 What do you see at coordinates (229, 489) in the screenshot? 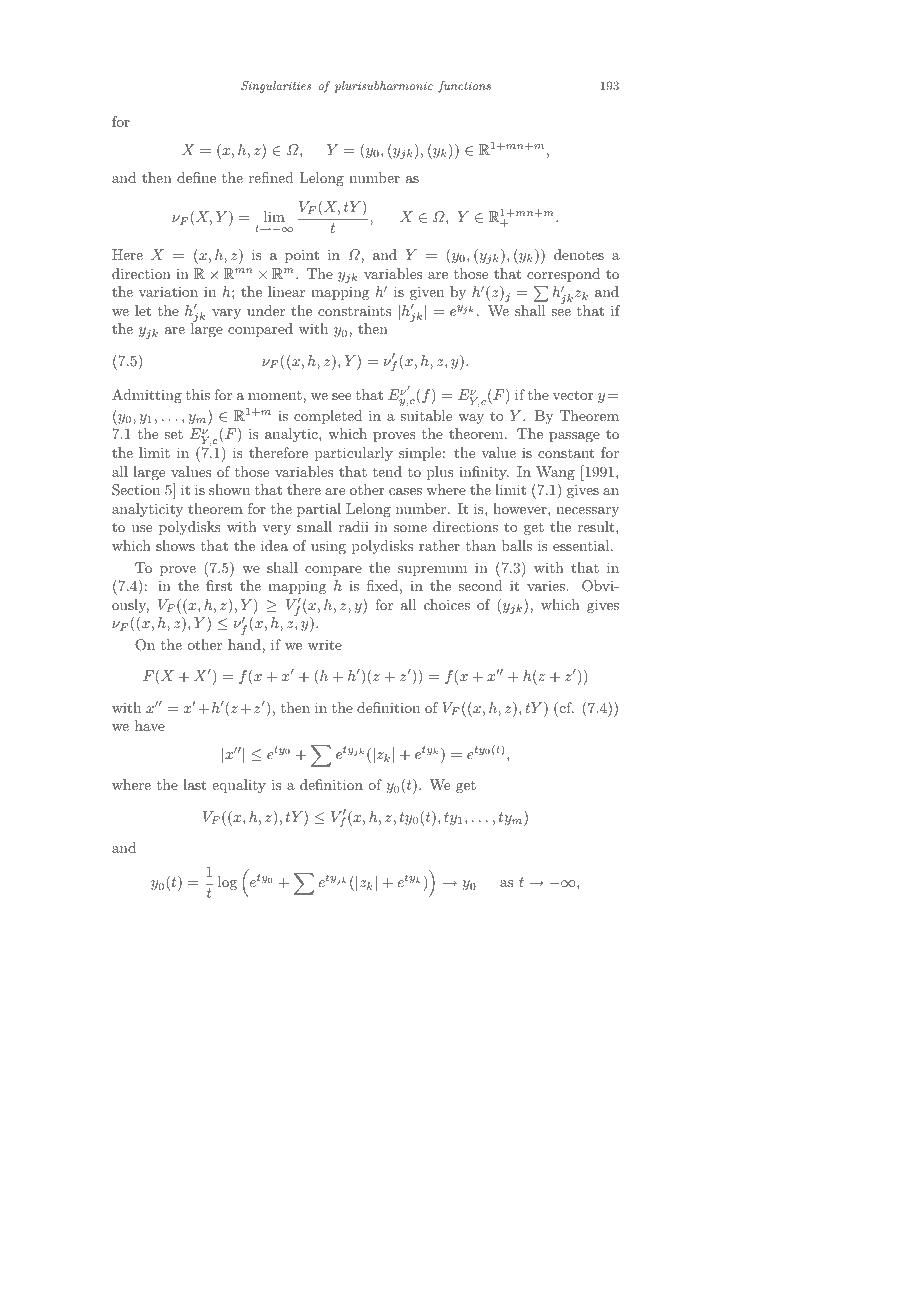
I see `shown` at bounding box center [229, 489].
